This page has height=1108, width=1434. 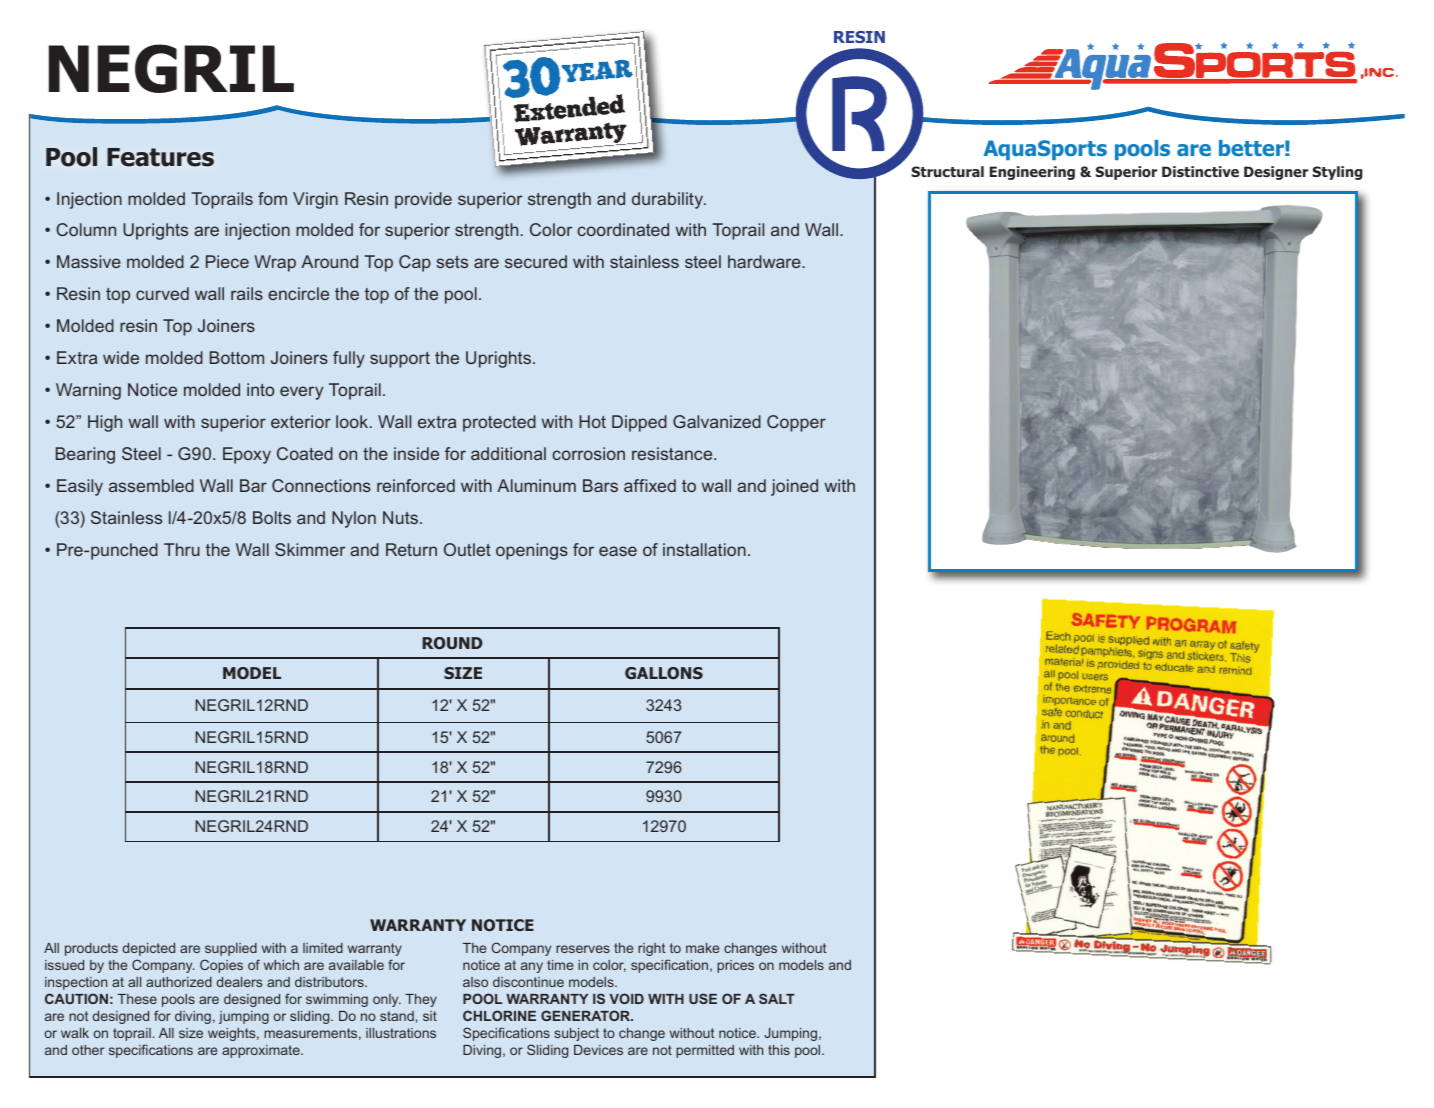 I want to click on fom, so click(x=272, y=198).
